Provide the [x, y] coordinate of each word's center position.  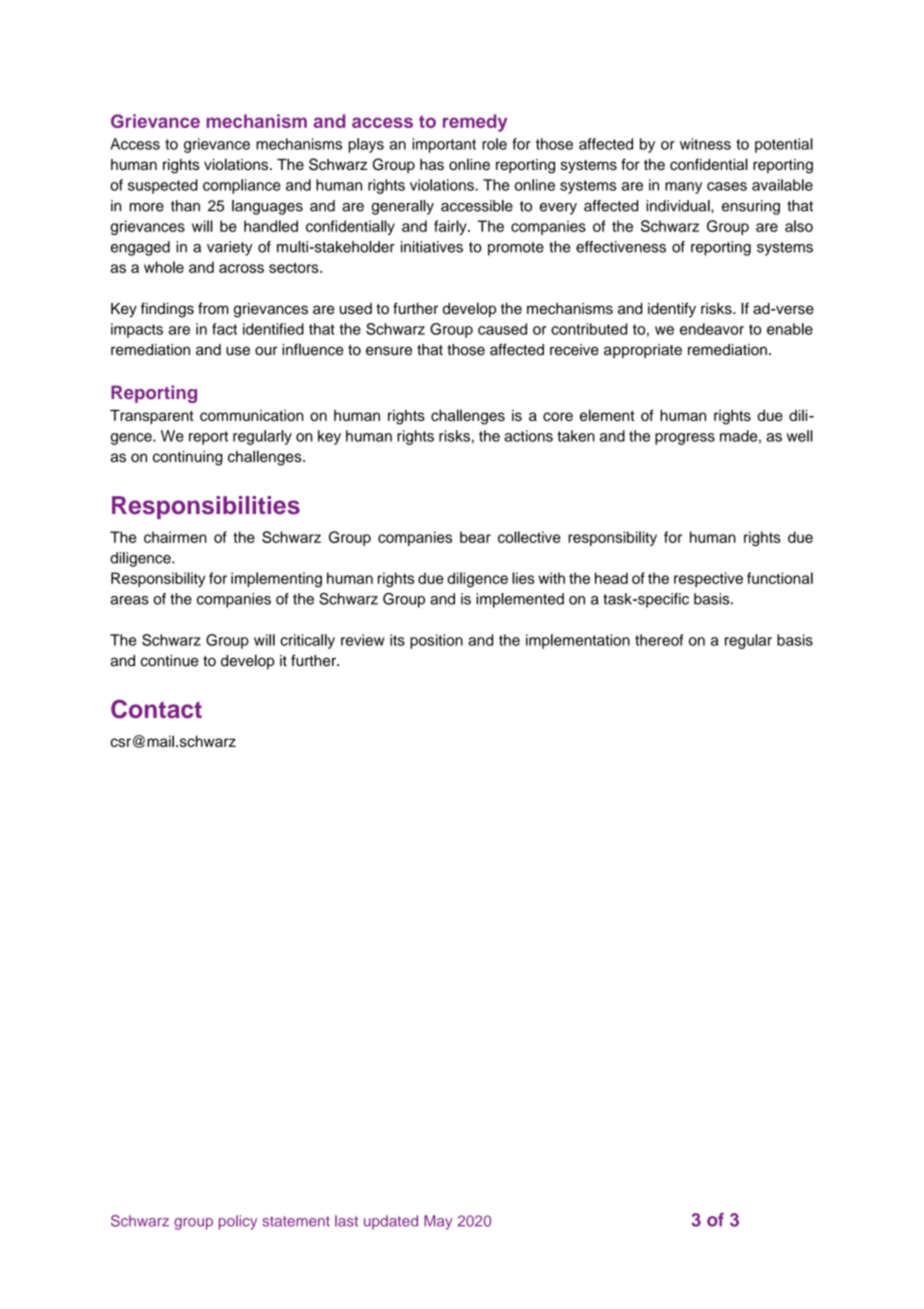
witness [705, 144]
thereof [659, 640]
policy [238, 1222]
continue [169, 661]
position [436, 641]
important [444, 145]
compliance [242, 186]
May [438, 1222]
